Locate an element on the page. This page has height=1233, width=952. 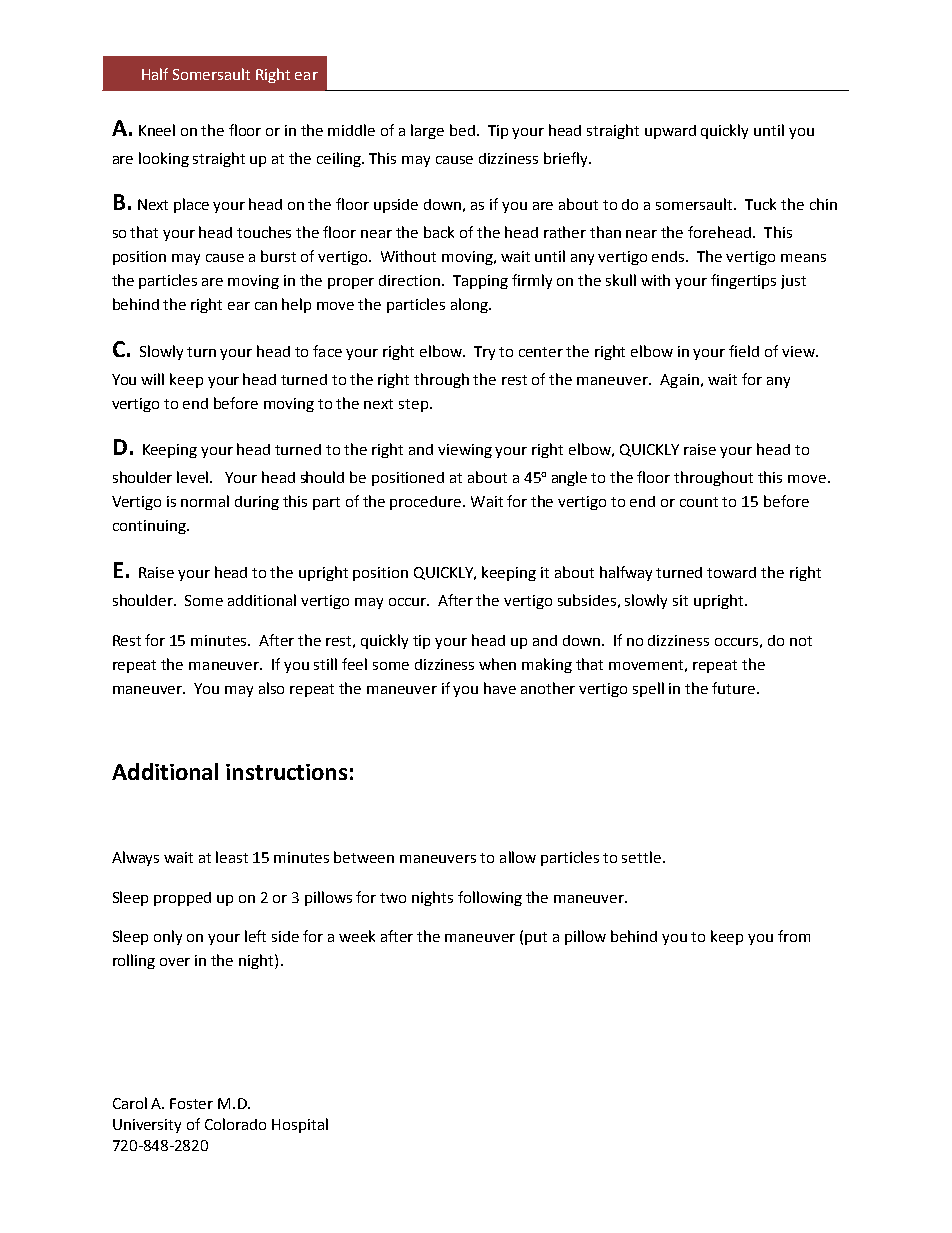
Tuck is located at coordinates (760, 204).
